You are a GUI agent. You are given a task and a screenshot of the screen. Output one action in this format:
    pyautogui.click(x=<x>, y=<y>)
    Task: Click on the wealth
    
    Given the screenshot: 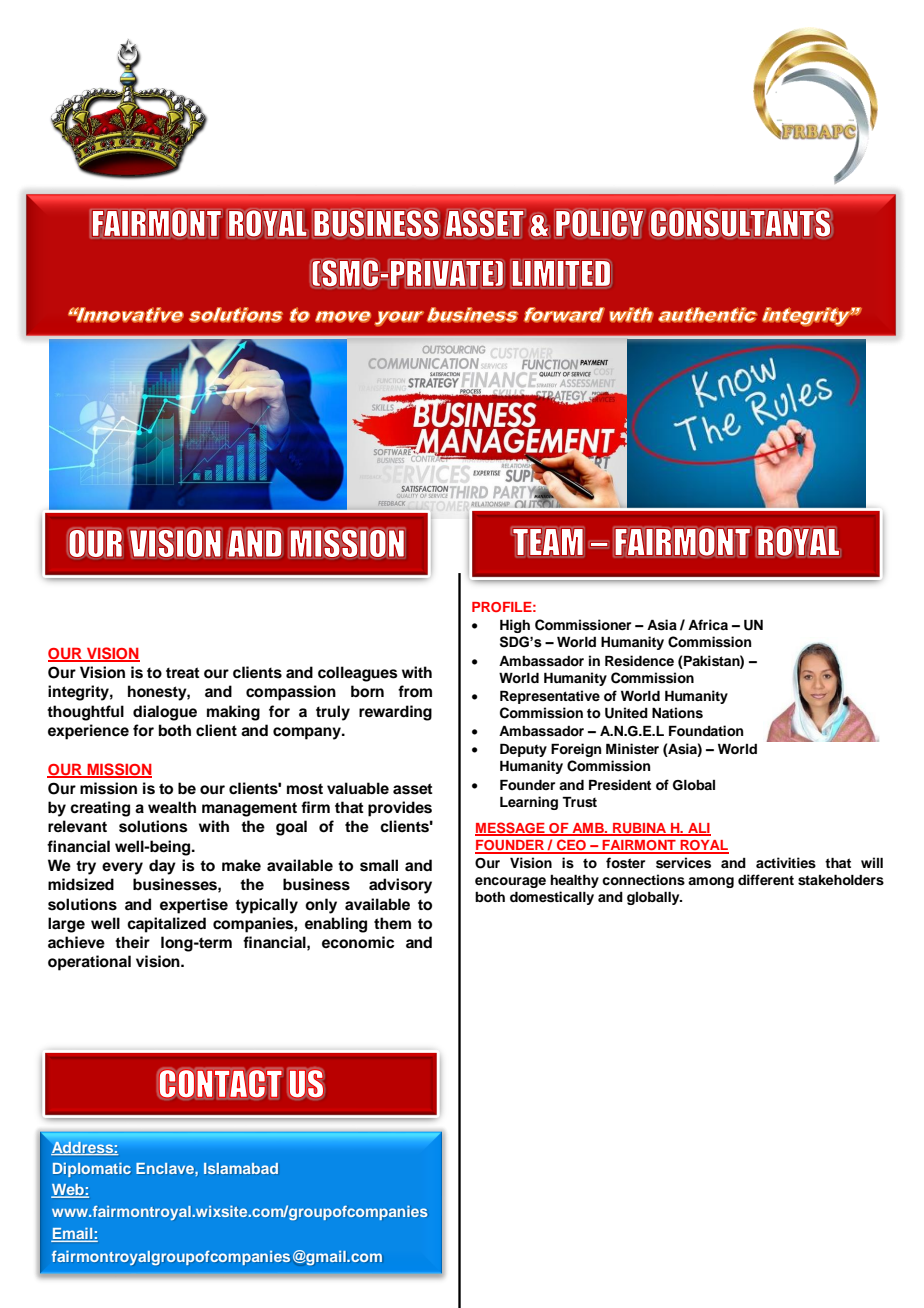 What is the action you would take?
    pyautogui.click(x=172, y=807)
